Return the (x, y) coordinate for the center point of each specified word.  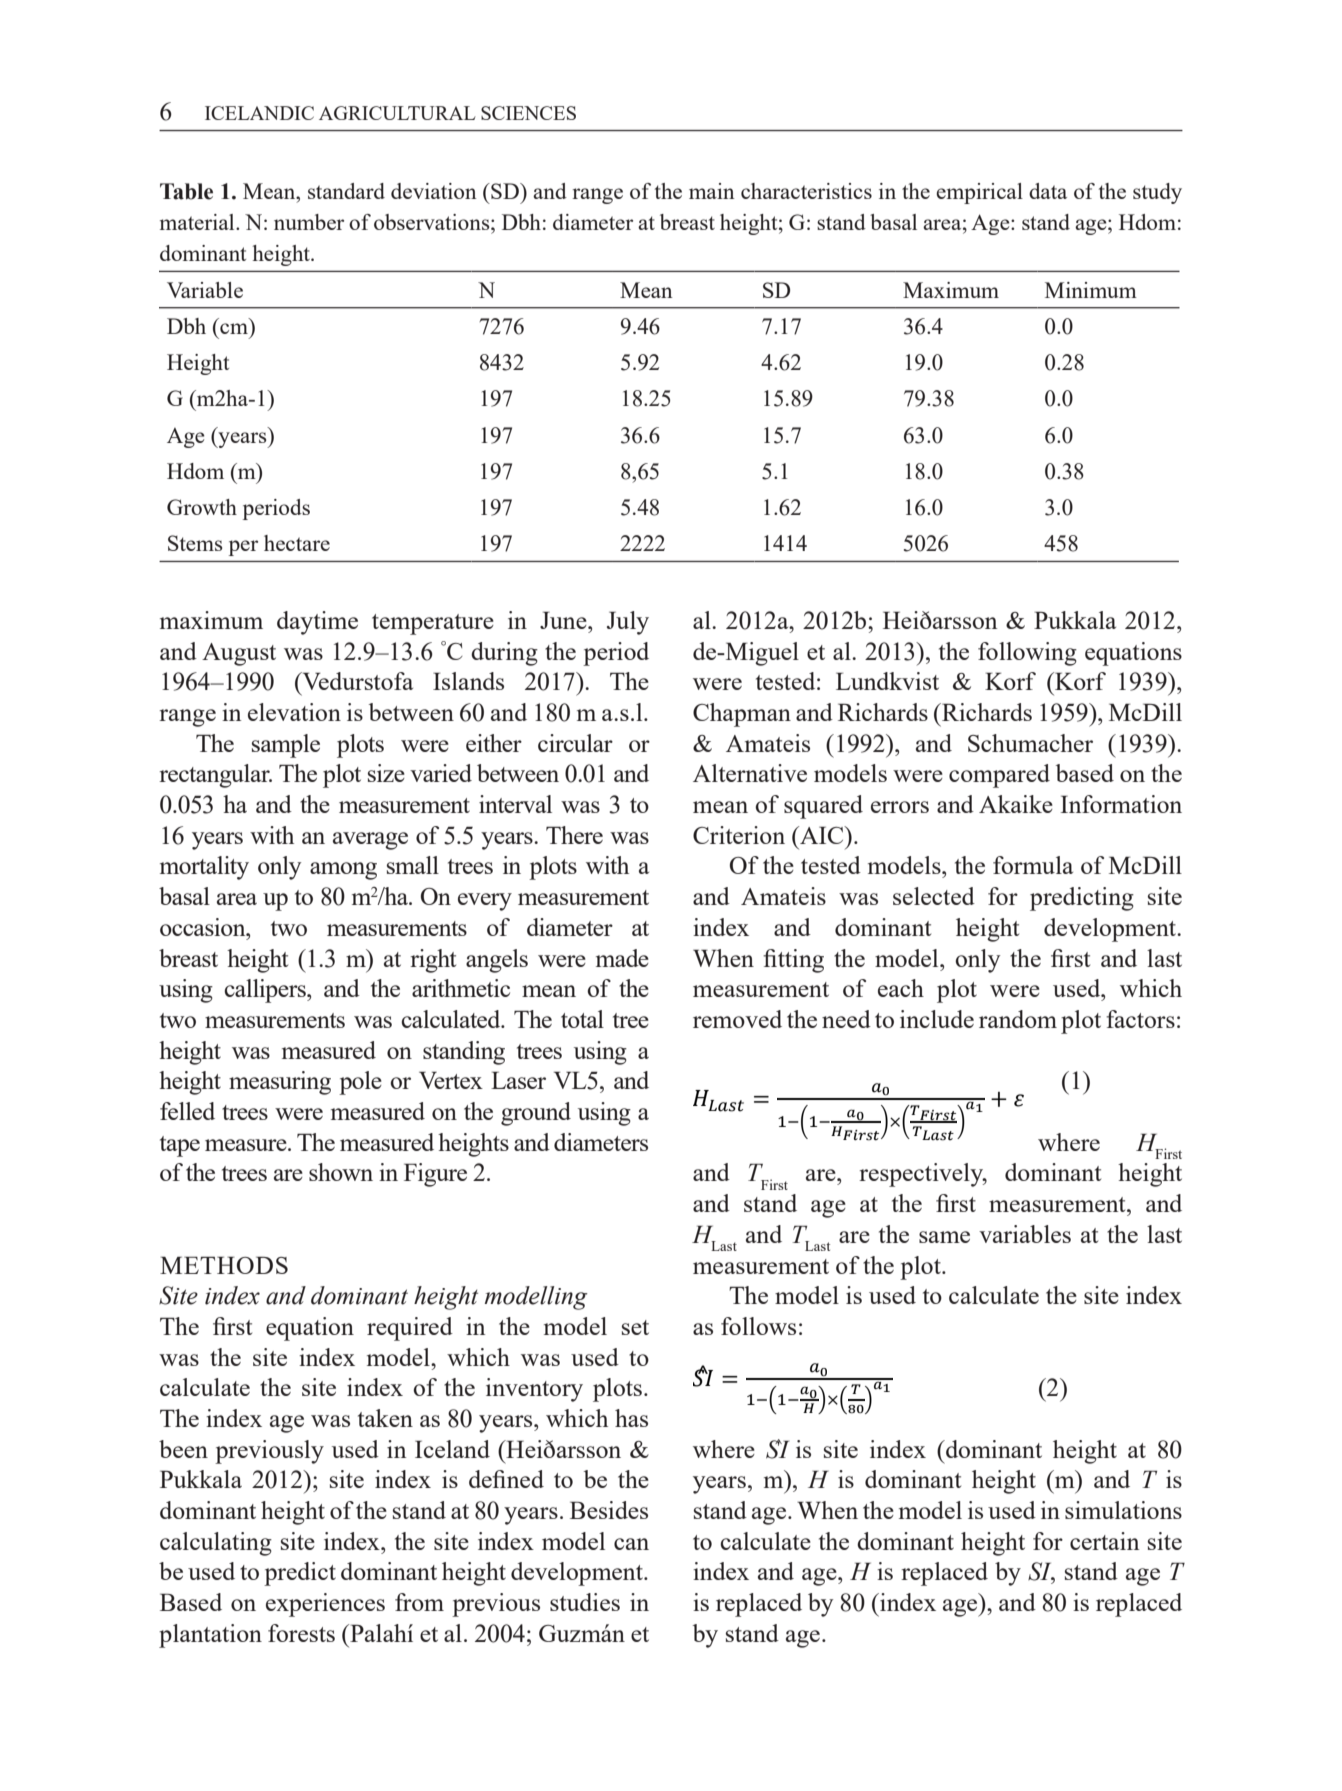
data (1048, 191)
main (712, 191)
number (309, 222)
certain (1105, 1541)
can (631, 1544)
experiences (325, 1605)
